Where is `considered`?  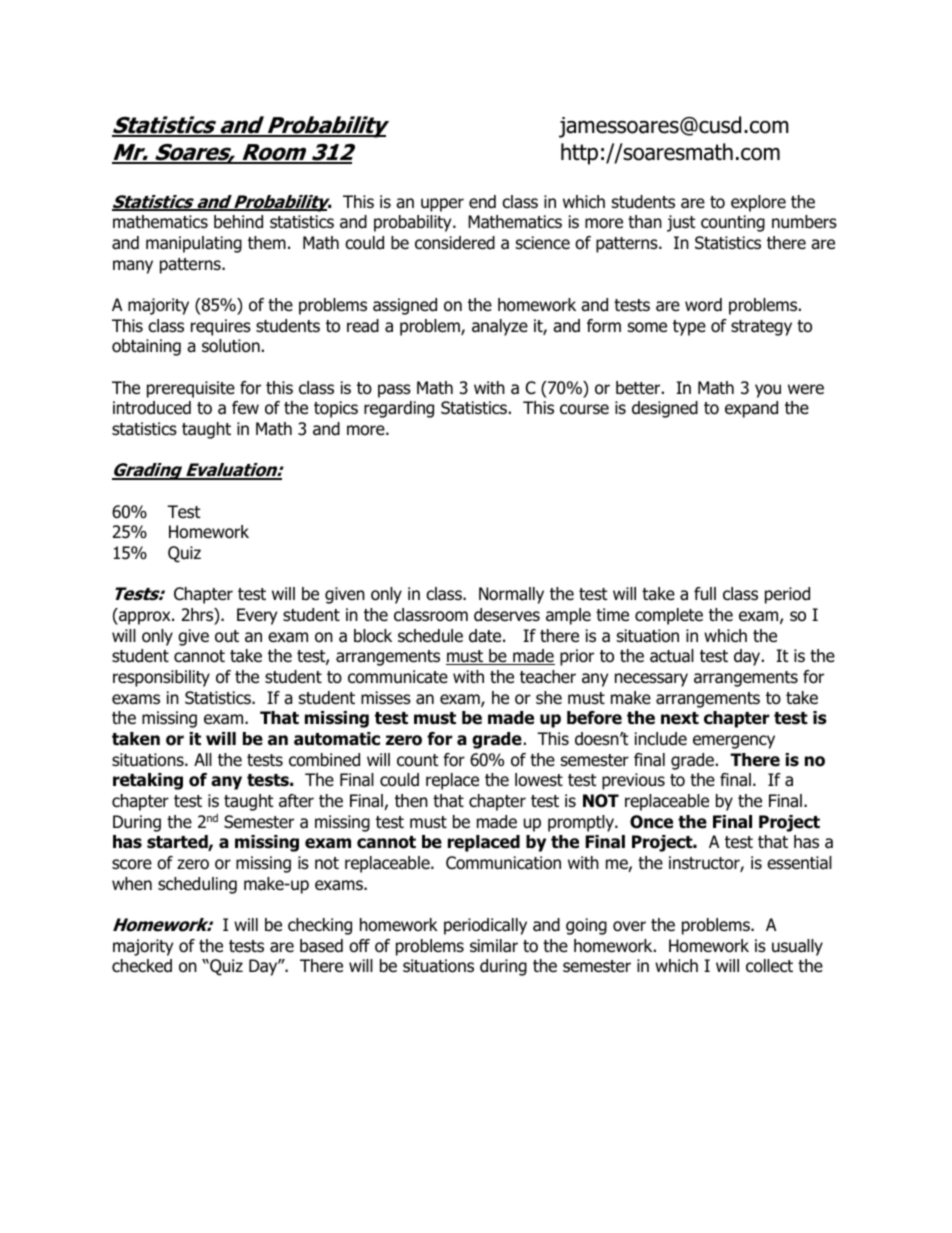 considered is located at coordinates (455, 243).
